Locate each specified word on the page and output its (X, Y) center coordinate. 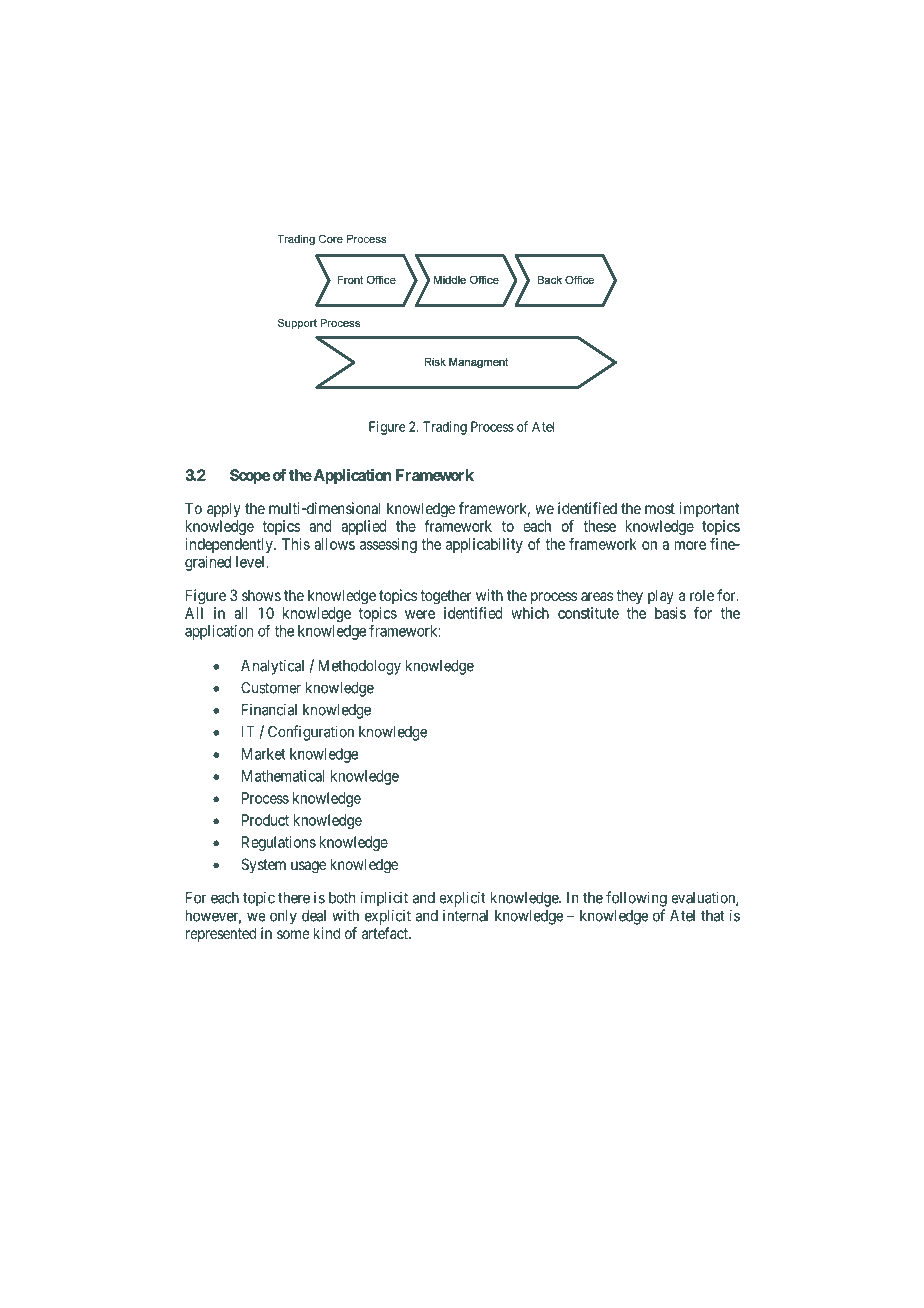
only (283, 917)
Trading (445, 428)
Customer (271, 688)
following (636, 899)
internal (465, 915)
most (660, 508)
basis (670, 613)
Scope (250, 476)
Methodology (359, 667)
